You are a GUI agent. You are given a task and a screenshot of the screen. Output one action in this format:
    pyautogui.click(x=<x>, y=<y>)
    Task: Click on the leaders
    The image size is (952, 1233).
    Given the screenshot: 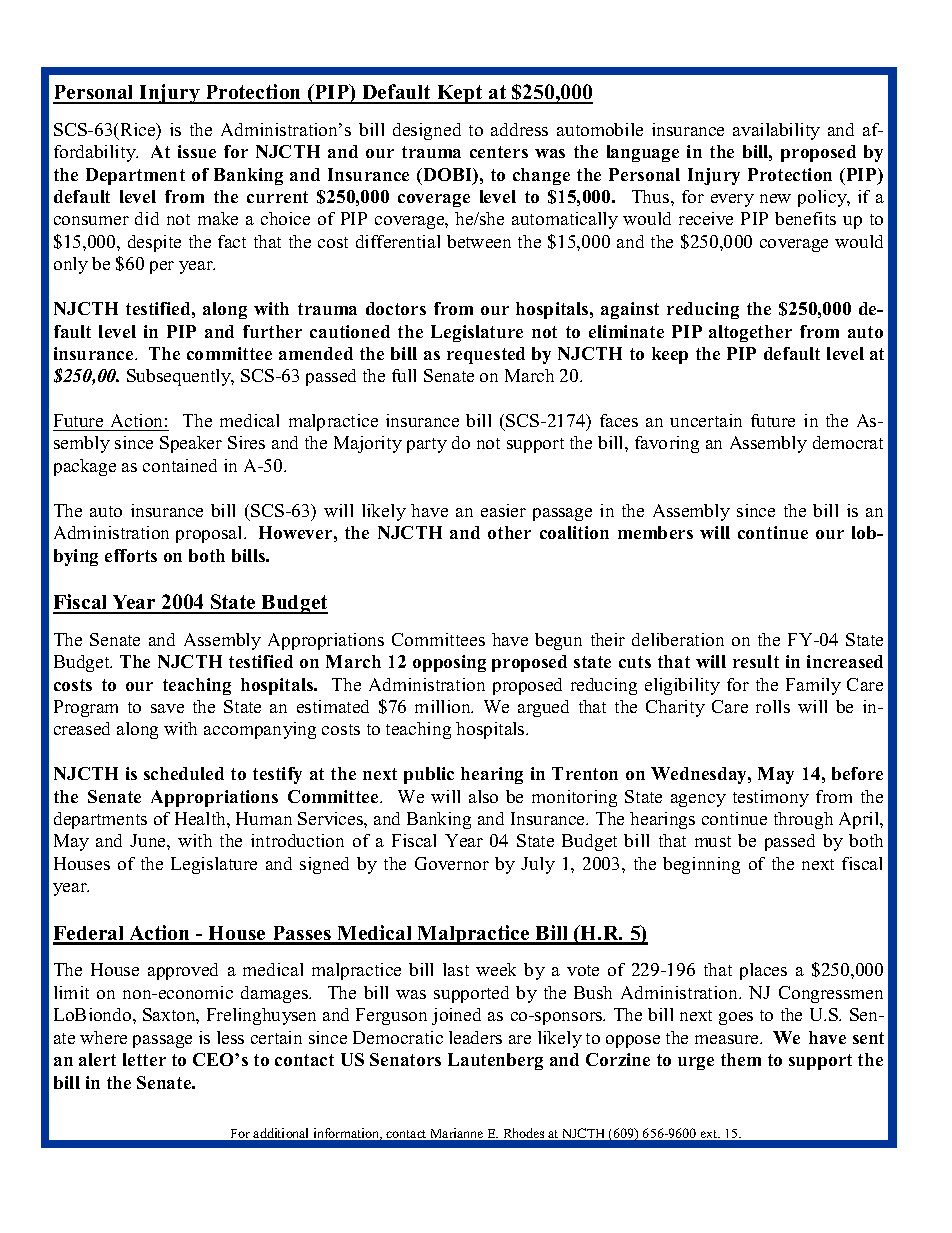 What is the action you would take?
    pyautogui.click(x=475, y=1037)
